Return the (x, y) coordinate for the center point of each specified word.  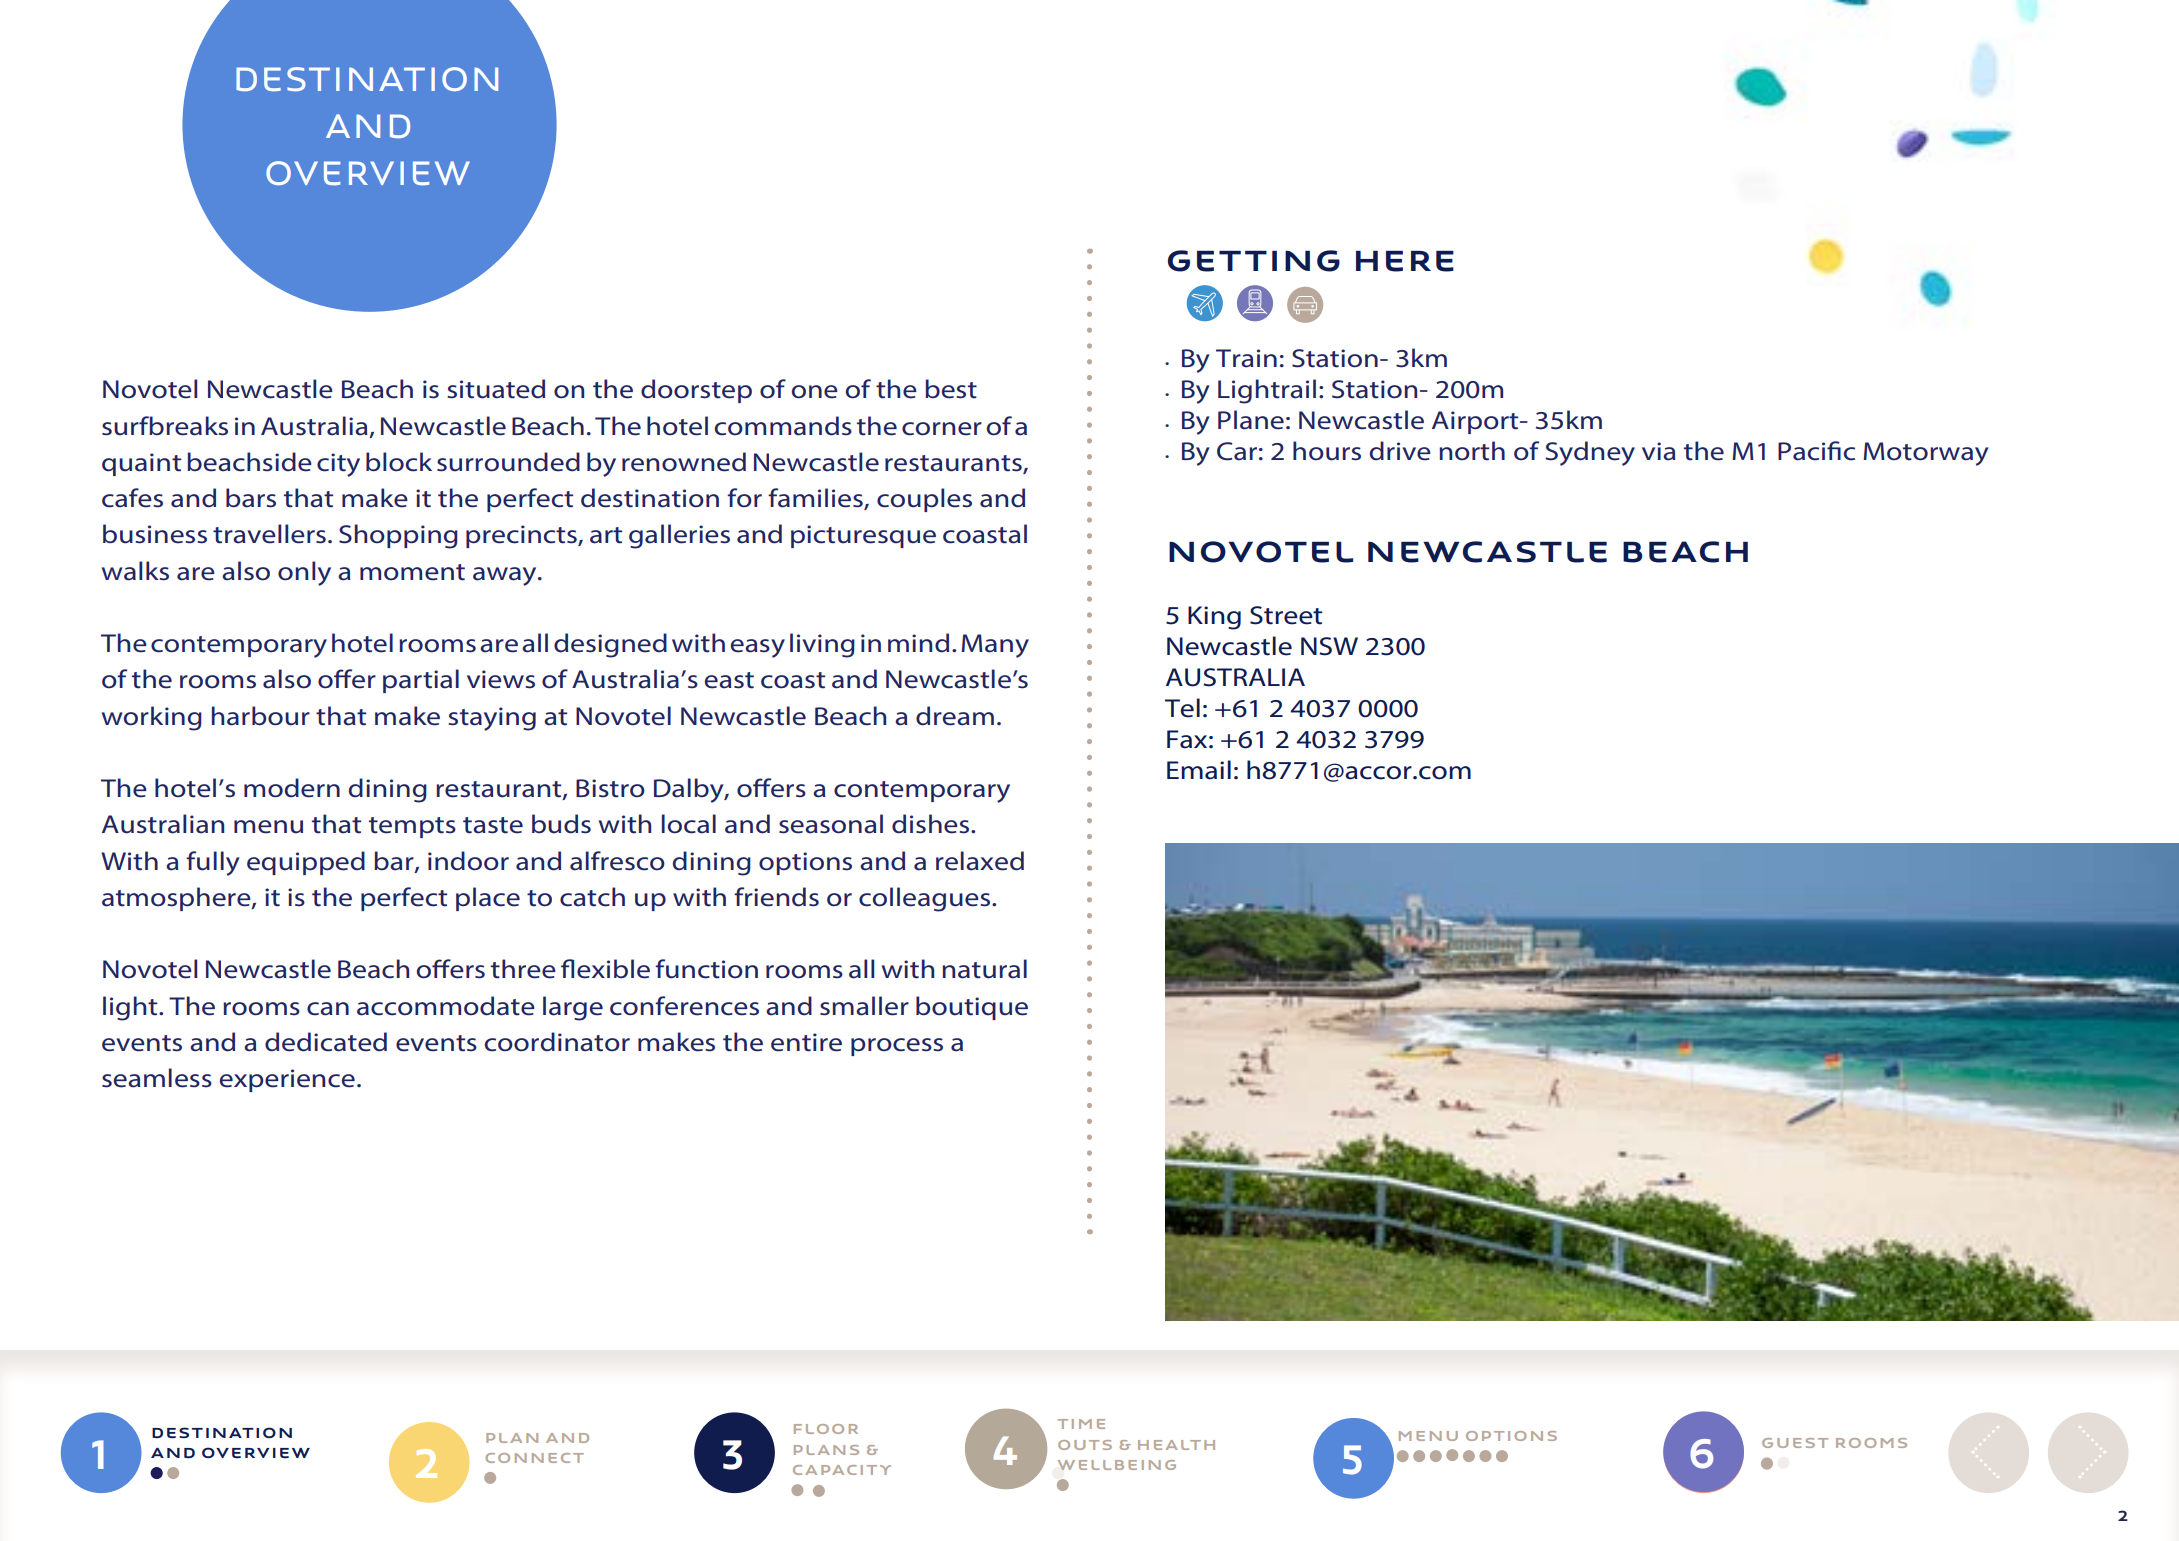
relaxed (980, 861)
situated (496, 389)
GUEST (1795, 1443)
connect (534, 1458)
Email (1199, 770)
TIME (1081, 1424)
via (1659, 451)
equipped (306, 863)
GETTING (1254, 261)
